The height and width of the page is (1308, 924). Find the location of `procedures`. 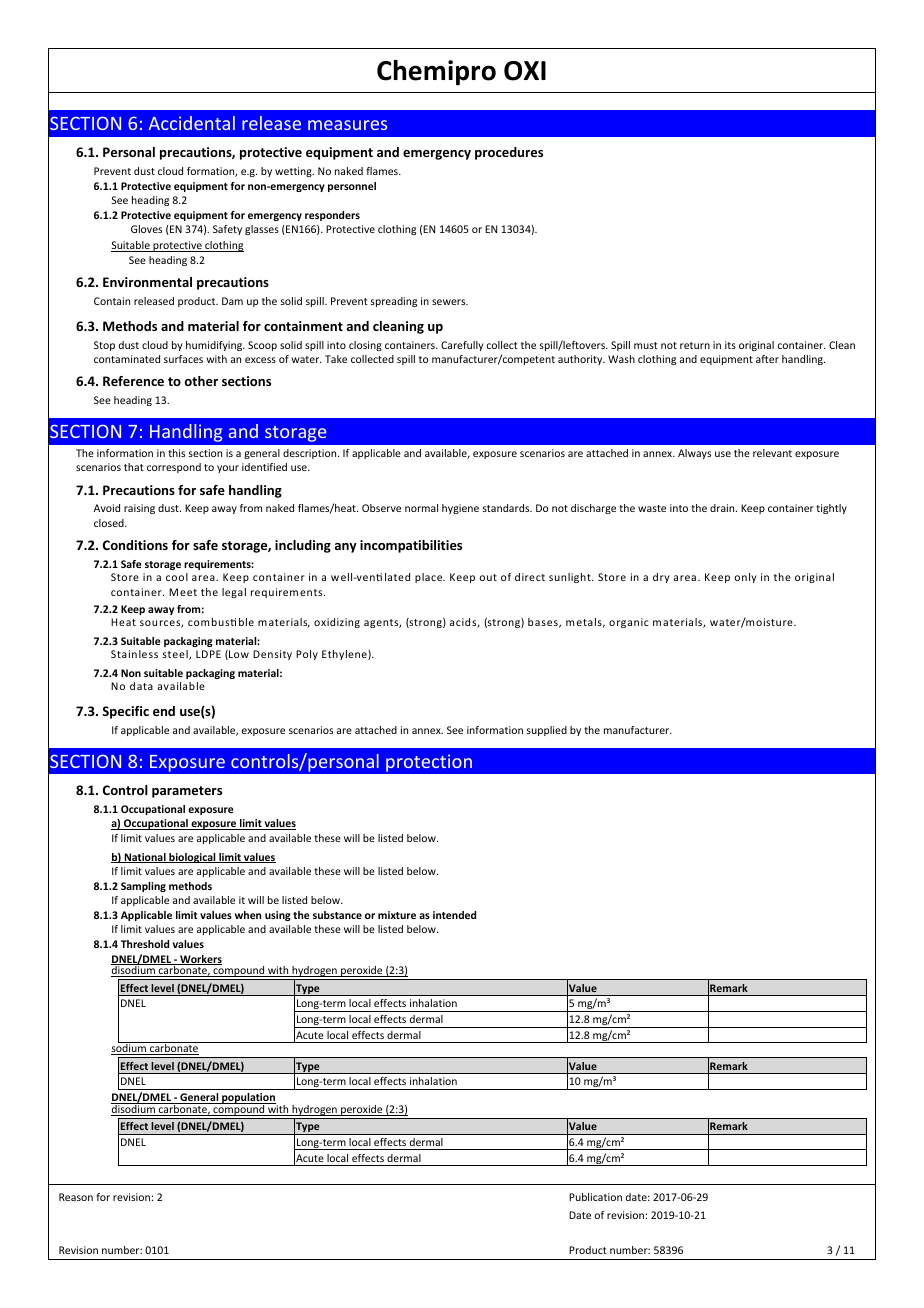

procedures is located at coordinates (509, 153).
